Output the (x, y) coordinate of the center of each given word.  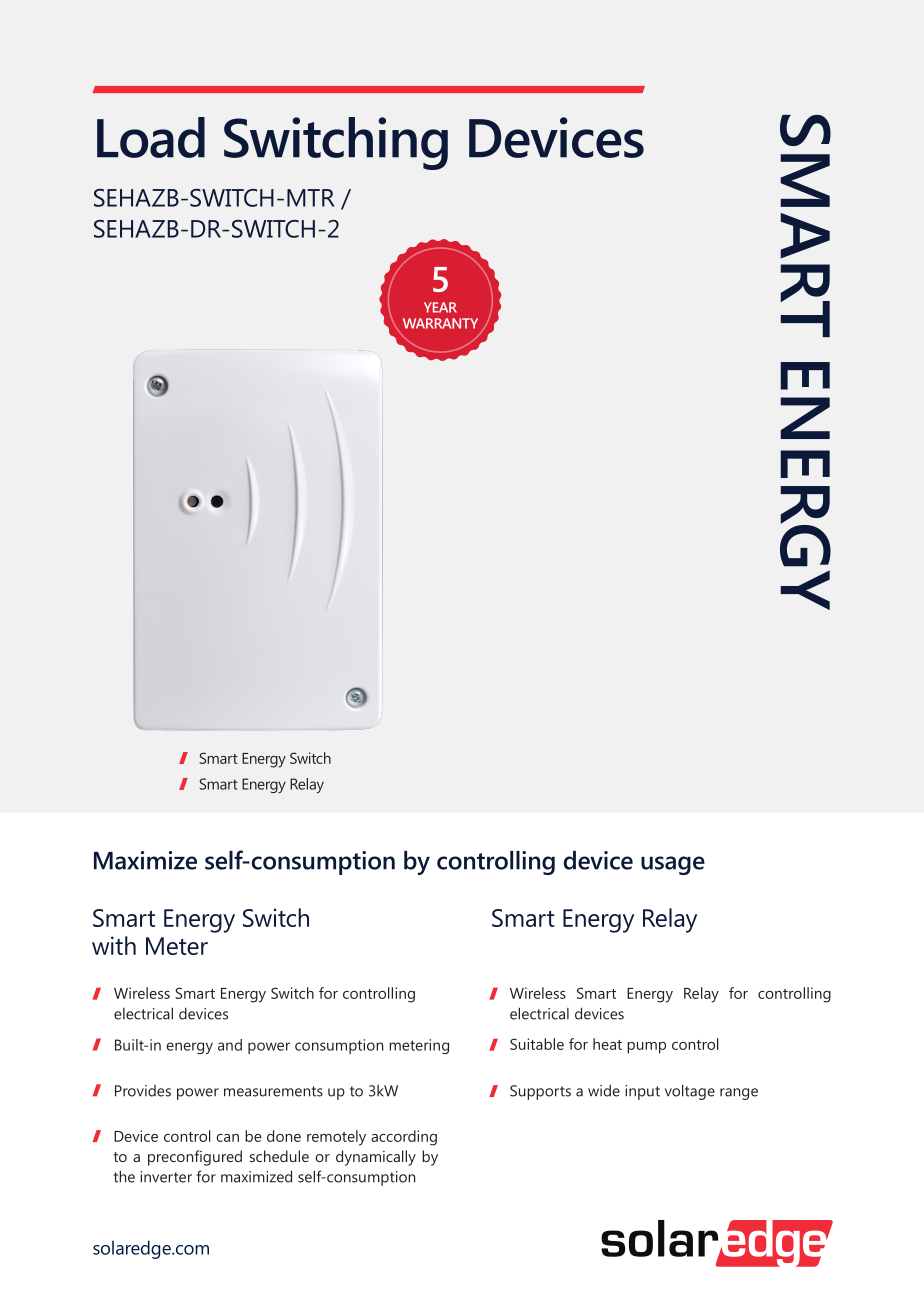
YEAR (440, 307)
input (642, 1092)
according (404, 1138)
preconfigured (195, 1158)
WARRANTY (440, 323)
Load (151, 137)
